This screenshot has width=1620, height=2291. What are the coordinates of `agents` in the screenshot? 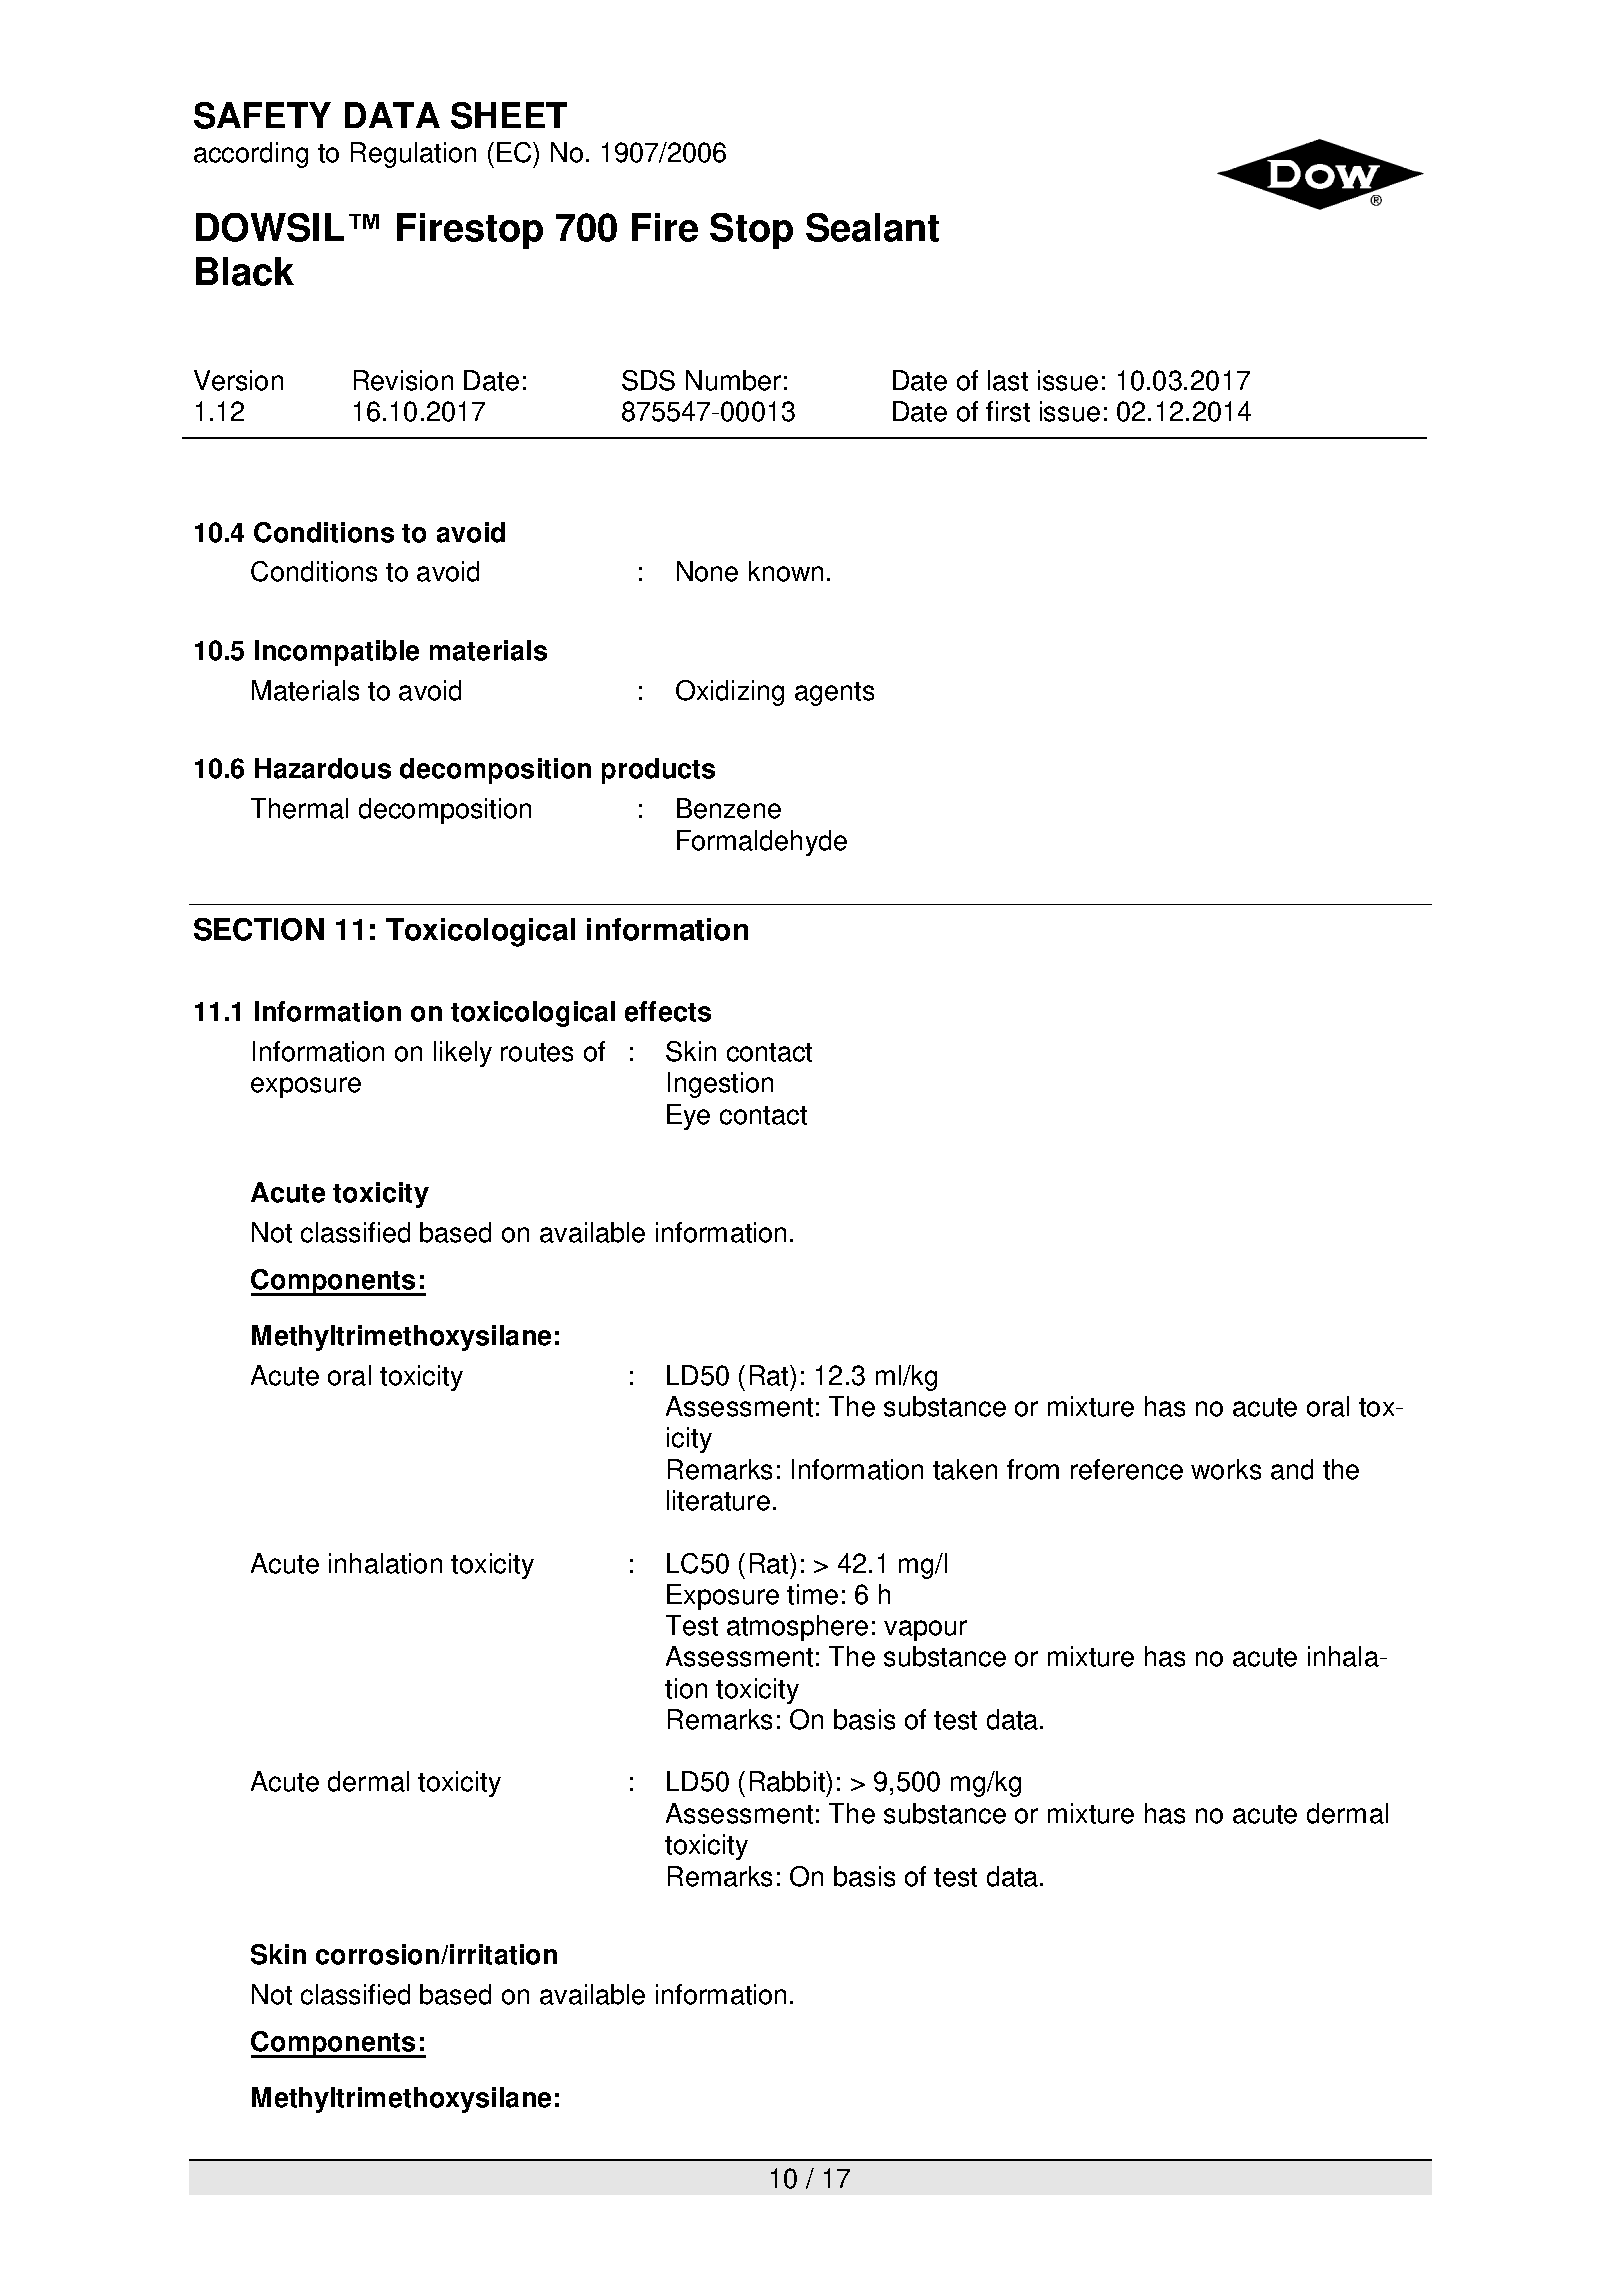 It's located at (834, 694).
